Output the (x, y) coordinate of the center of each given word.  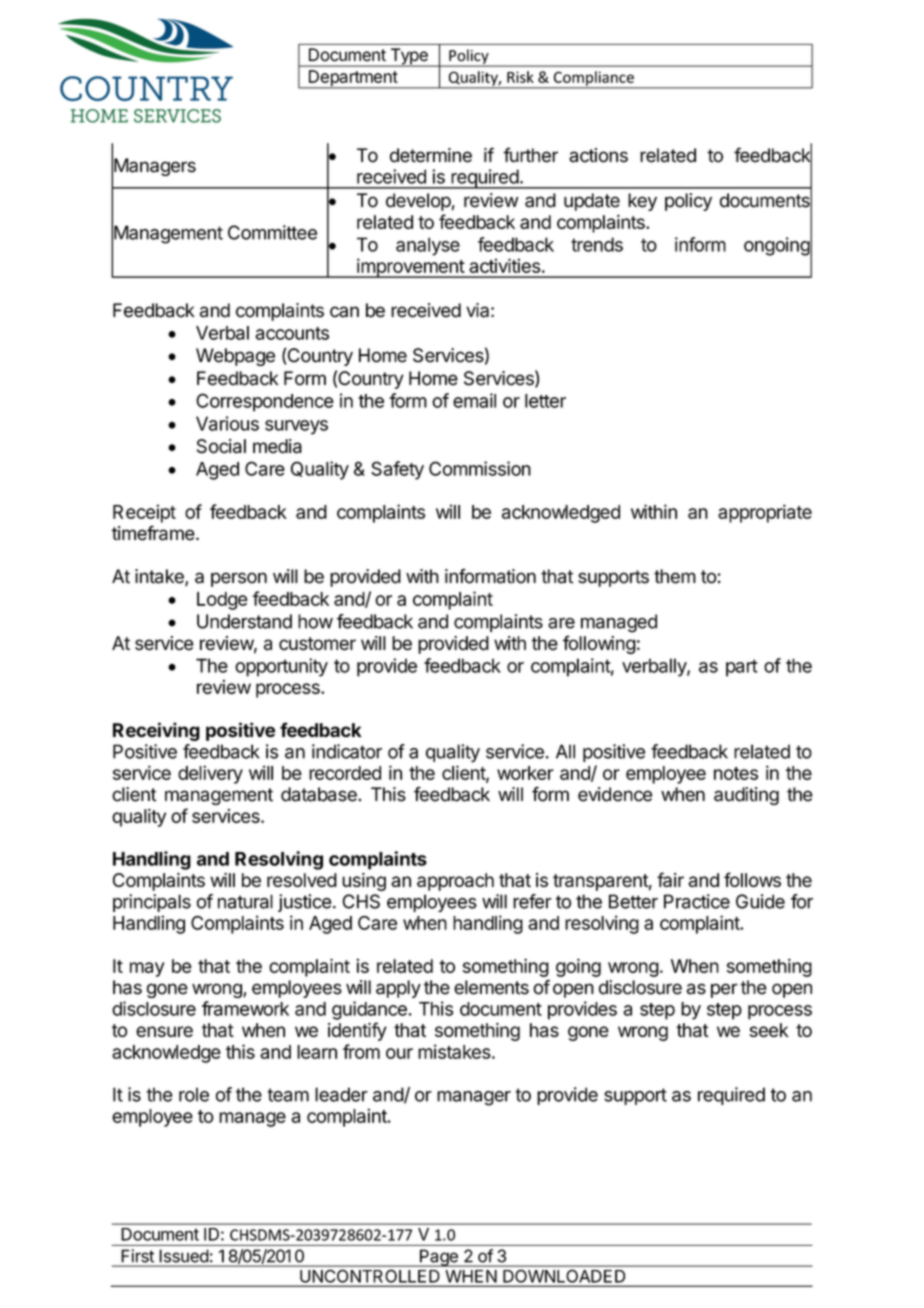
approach (455, 882)
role (194, 1094)
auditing (746, 796)
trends (597, 244)
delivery (210, 774)
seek (769, 1030)
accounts (292, 333)
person (239, 579)
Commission (480, 468)
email (474, 400)
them (675, 576)
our (399, 1053)
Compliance (593, 79)
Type (409, 57)
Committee (272, 232)
